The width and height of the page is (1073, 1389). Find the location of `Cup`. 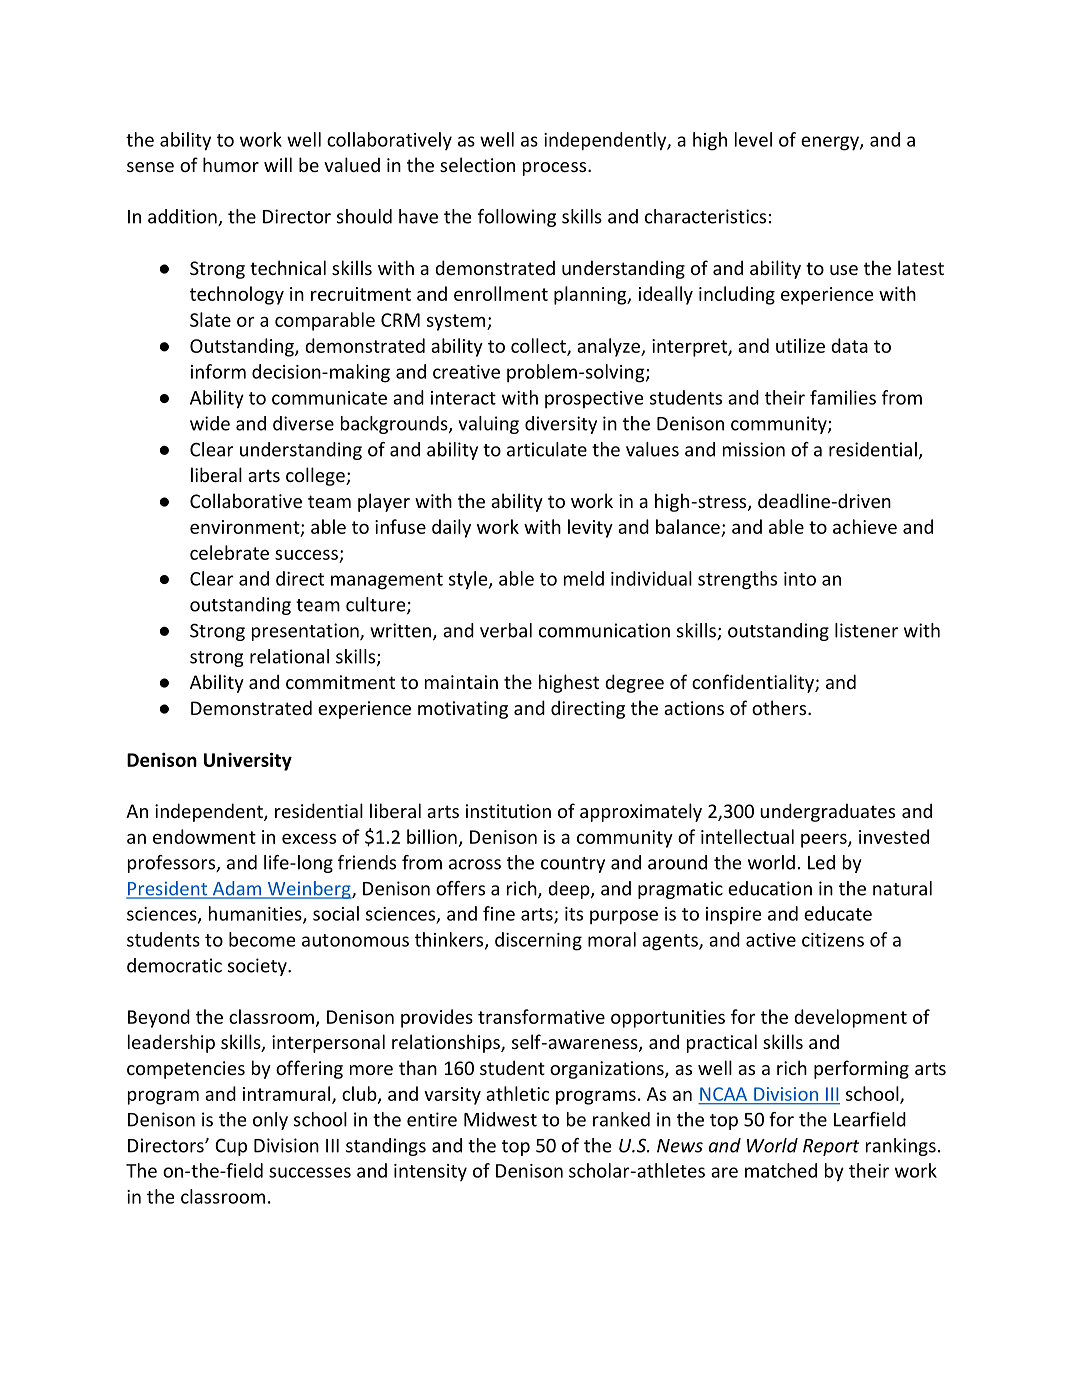

Cup is located at coordinates (231, 1147).
